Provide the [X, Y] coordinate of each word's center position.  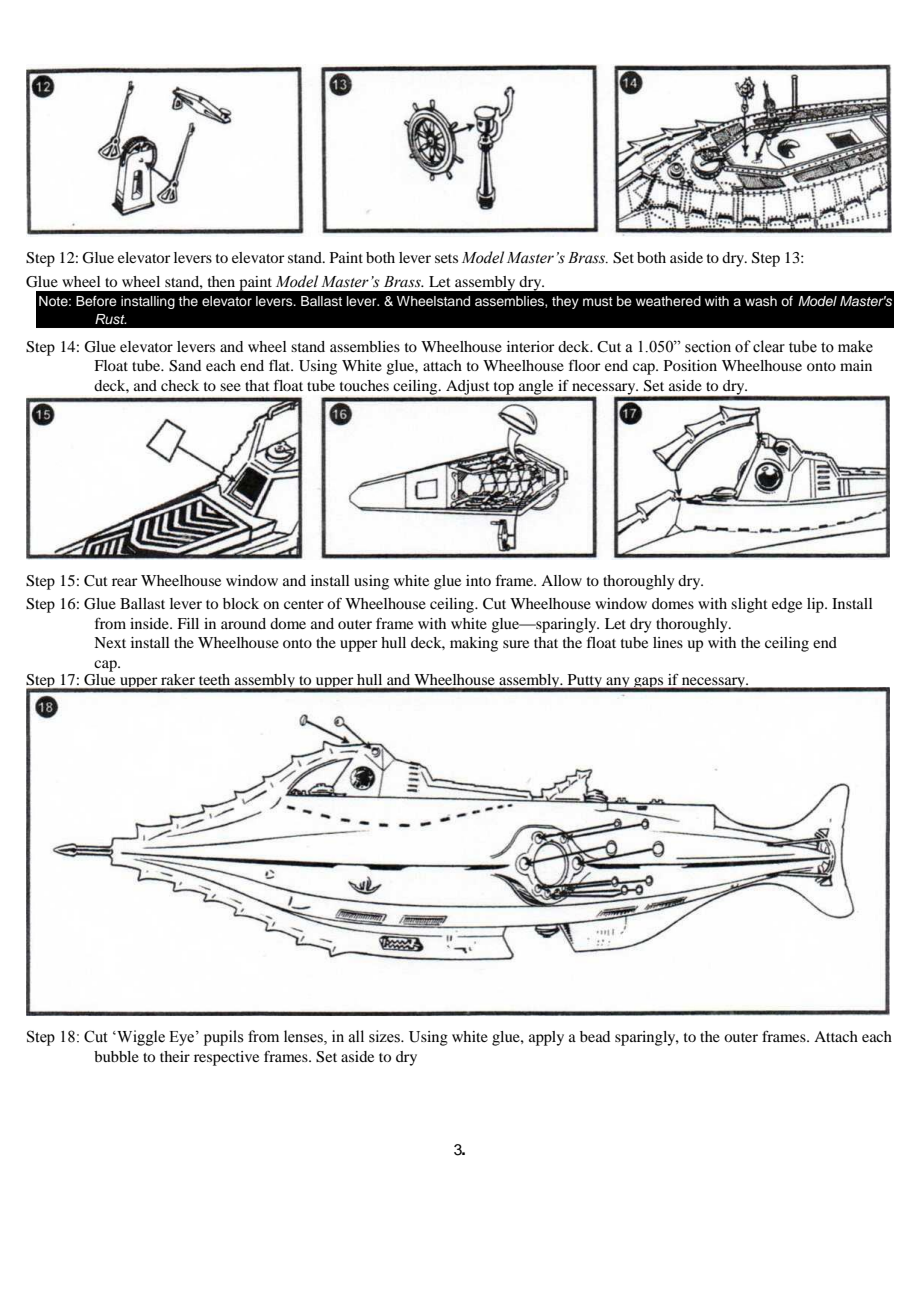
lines [668, 642]
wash [761, 301]
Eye [181, 1038]
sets [446, 258]
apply [546, 1038]
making [474, 644]
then [221, 281]
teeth [214, 679]
